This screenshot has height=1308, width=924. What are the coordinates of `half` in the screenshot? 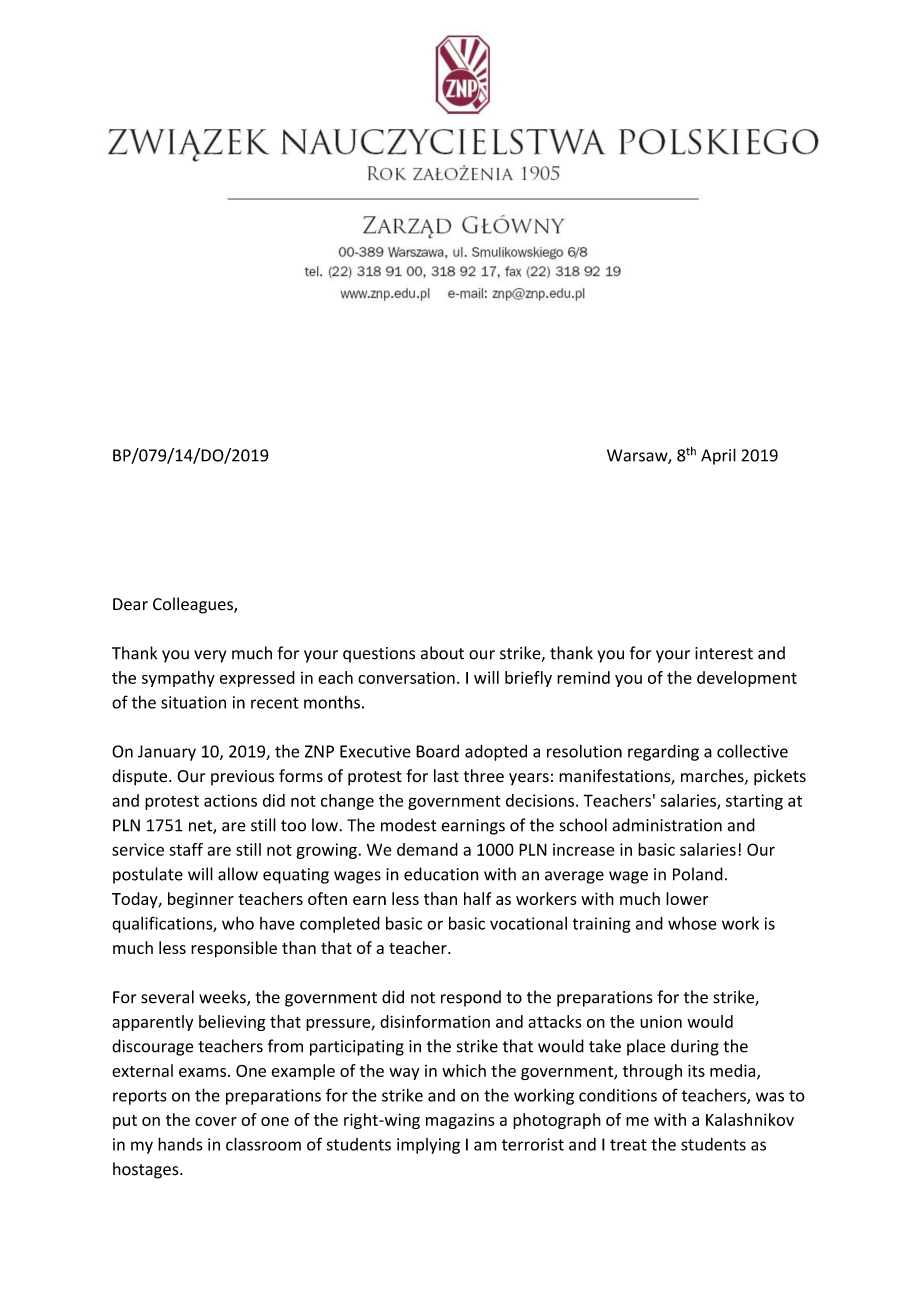 It's located at (478, 898).
